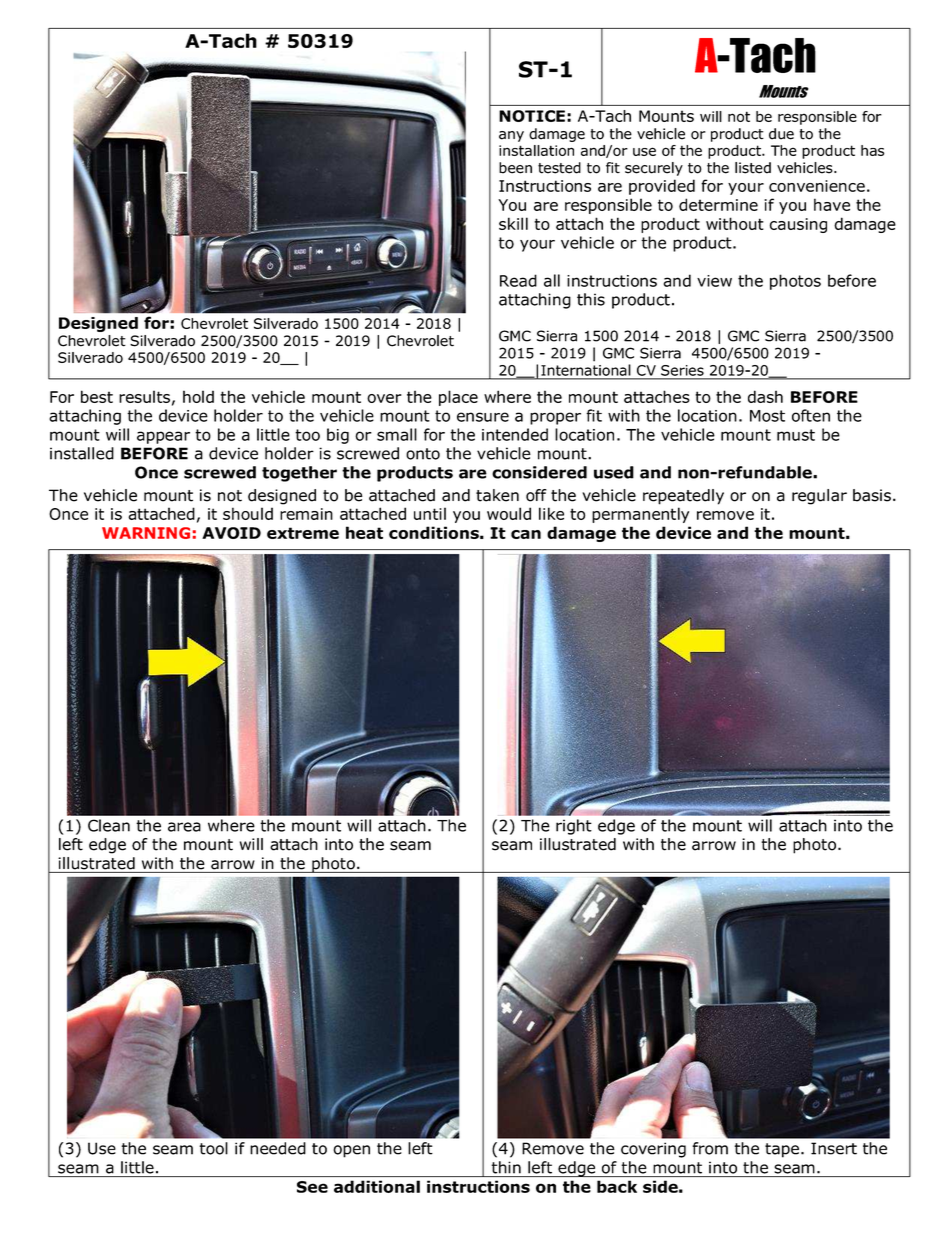 The width and height of the screenshot is (952, 1233). Describe the element at coordinates (144, 396) in the screenshot. I see `results` at that location.
